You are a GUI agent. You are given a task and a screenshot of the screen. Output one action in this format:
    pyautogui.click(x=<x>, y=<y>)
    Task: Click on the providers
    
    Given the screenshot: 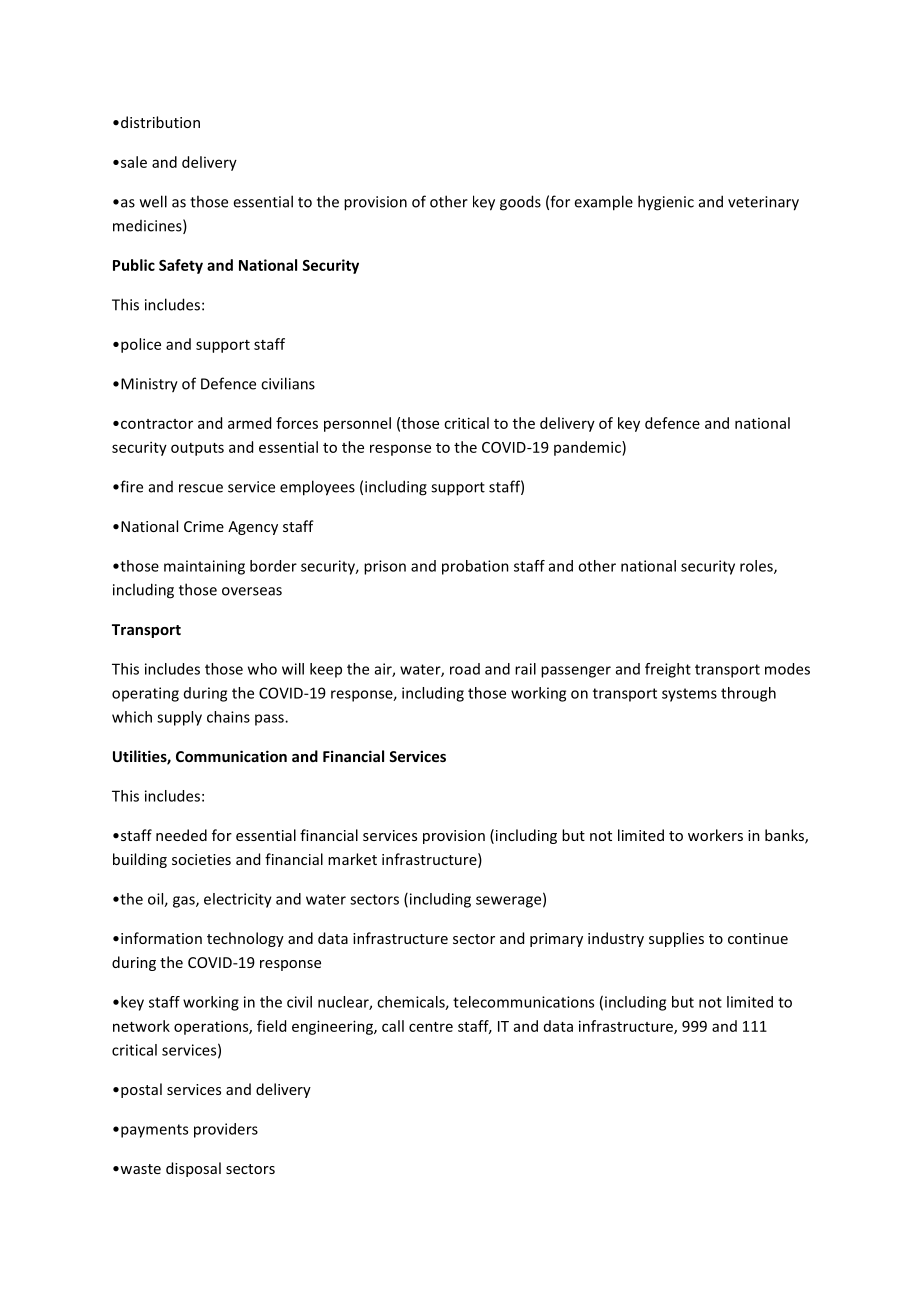 What is the action you would take?
    pyautogui.click(x=226, y=1130)
